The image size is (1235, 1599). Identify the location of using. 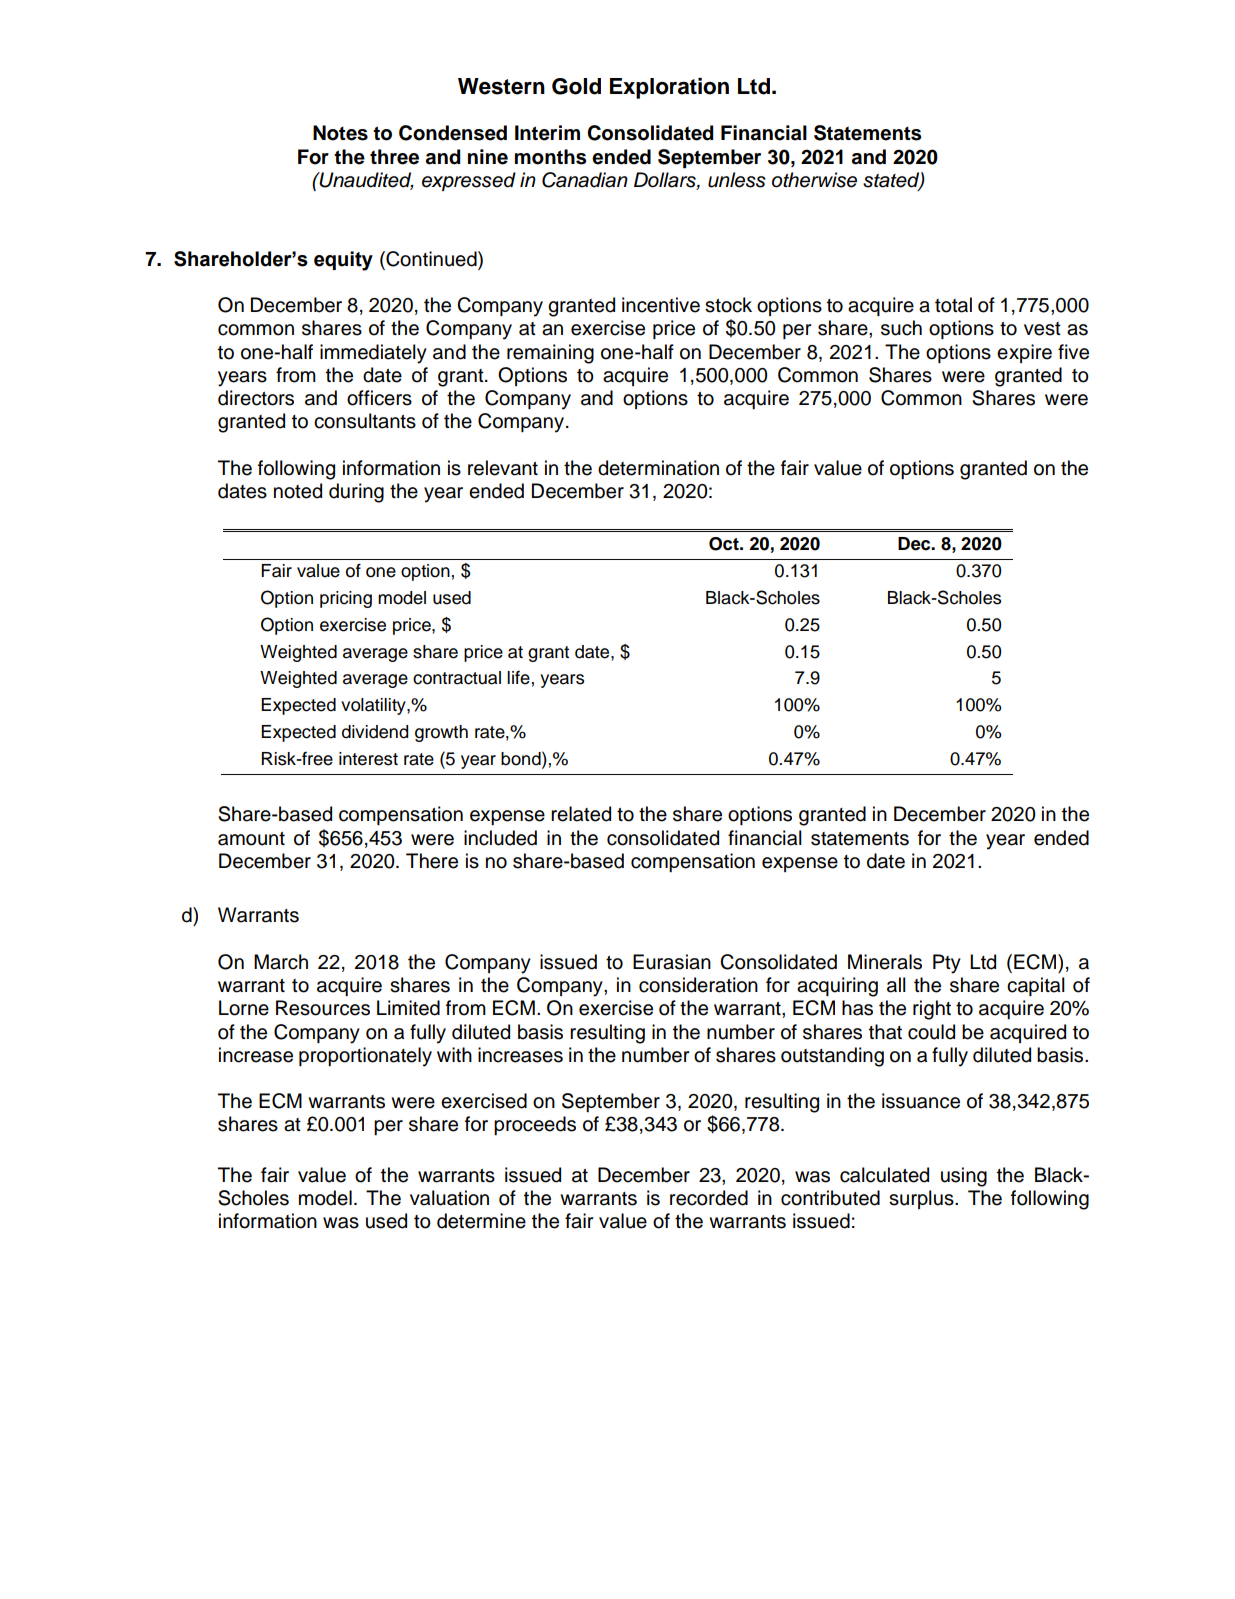
(964, 1177).
